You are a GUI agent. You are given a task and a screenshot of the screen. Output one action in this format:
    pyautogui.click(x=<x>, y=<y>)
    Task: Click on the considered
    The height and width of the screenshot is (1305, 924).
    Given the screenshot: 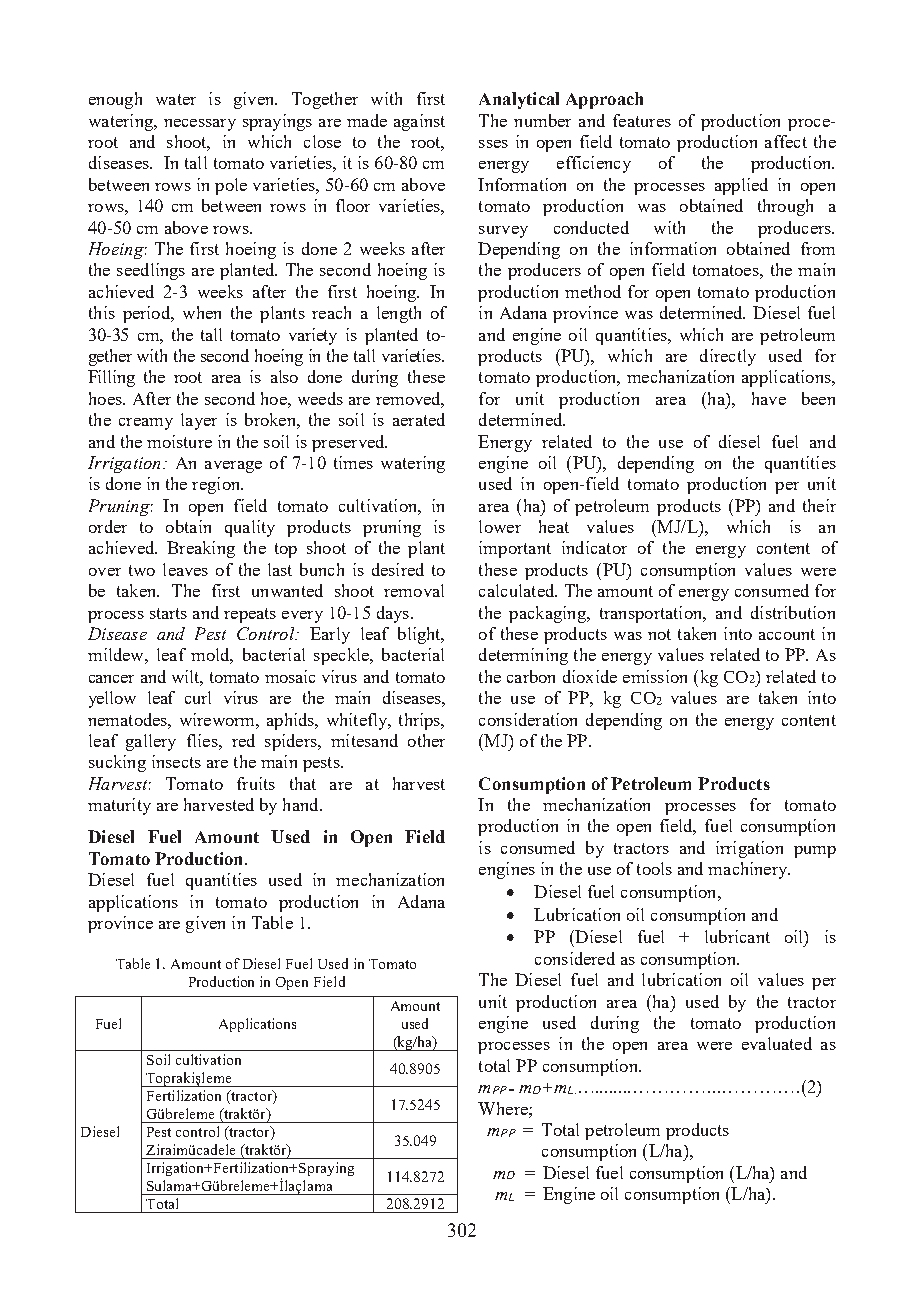 What is the action you would take?
    pyautogui.click(x=575, y=958)
